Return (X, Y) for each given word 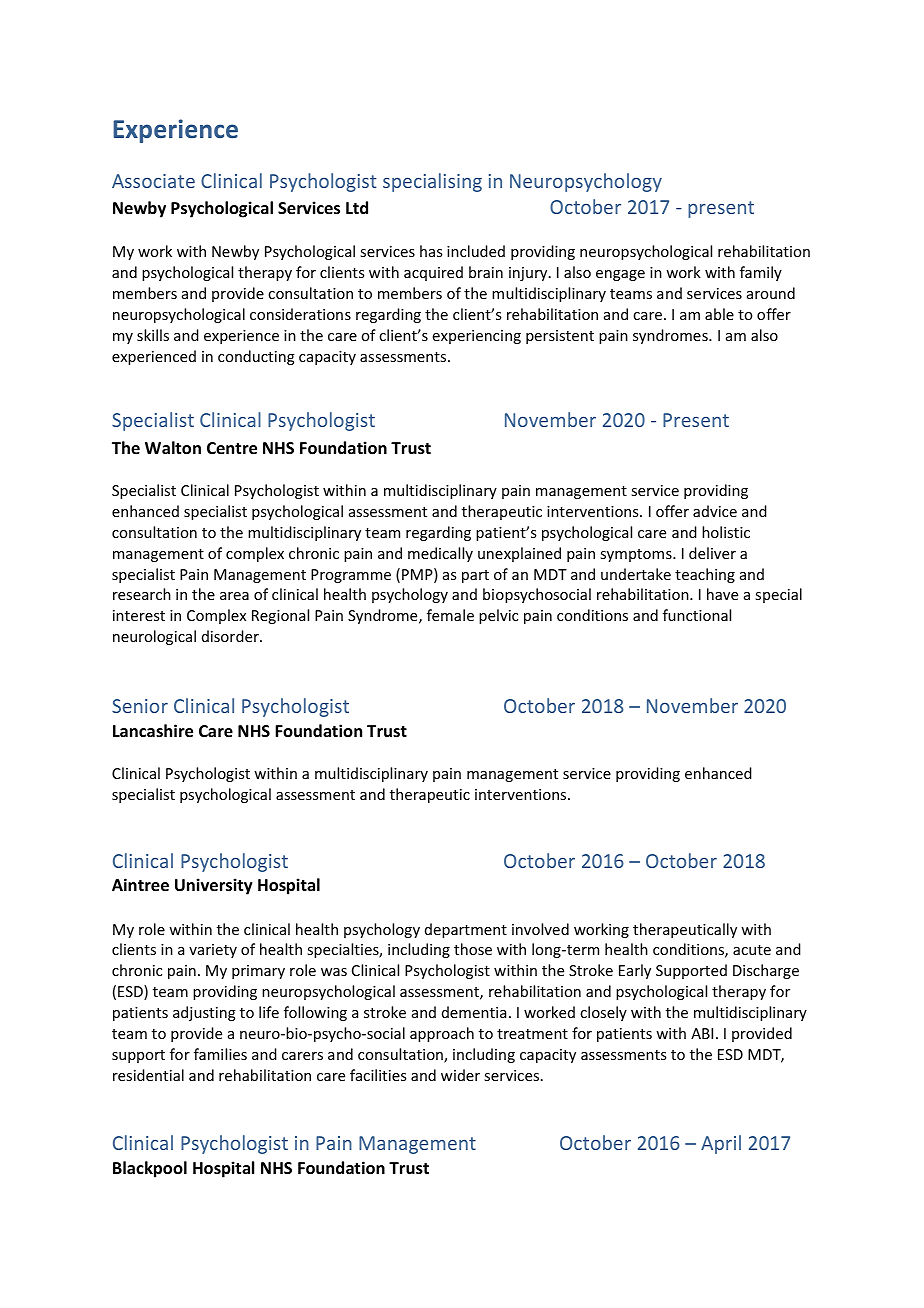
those (473, 949)
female (450, 615)
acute (752, 950)
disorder (231, 636)
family (761, 273)
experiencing (477, 337)
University (214, 886)
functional (697, 615)
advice (715, 511)
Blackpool (150, 1169)
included (476, 251)
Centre (232, 448)
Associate (153, 181)
